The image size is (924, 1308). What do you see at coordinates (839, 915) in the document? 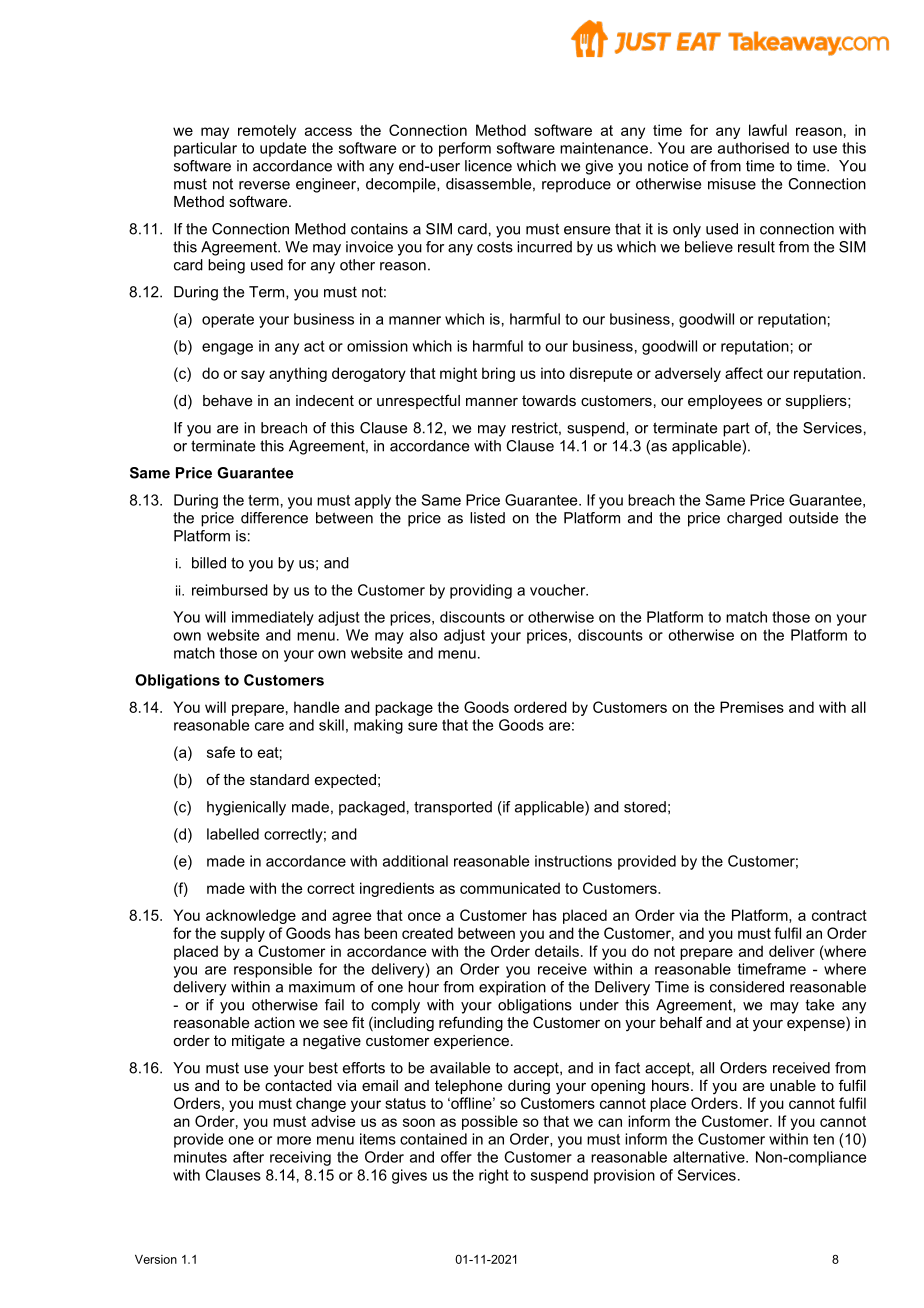
I see `contract` at bounding box center [839, 915].
